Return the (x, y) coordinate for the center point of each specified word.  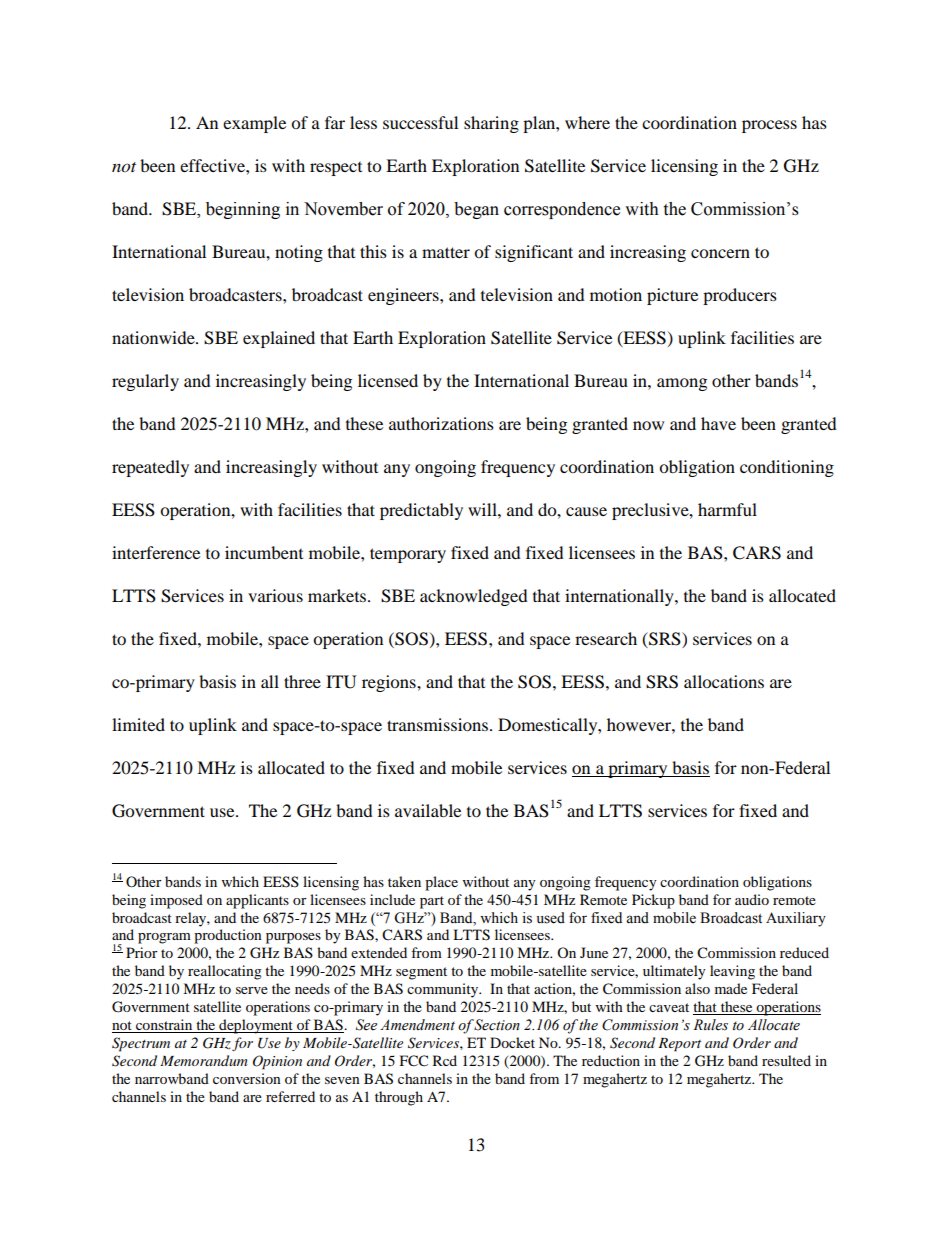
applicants (257, 901)
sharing (491, 124)
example (254, 124)
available (428, 810)
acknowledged (474, 597)
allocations (724, 681)
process (769, 126)
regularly (145, 382)
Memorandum (204, 1060)
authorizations (441, 423)
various (275, 595)
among (682, 384)
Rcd (445, 1060)
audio (752, 899)
